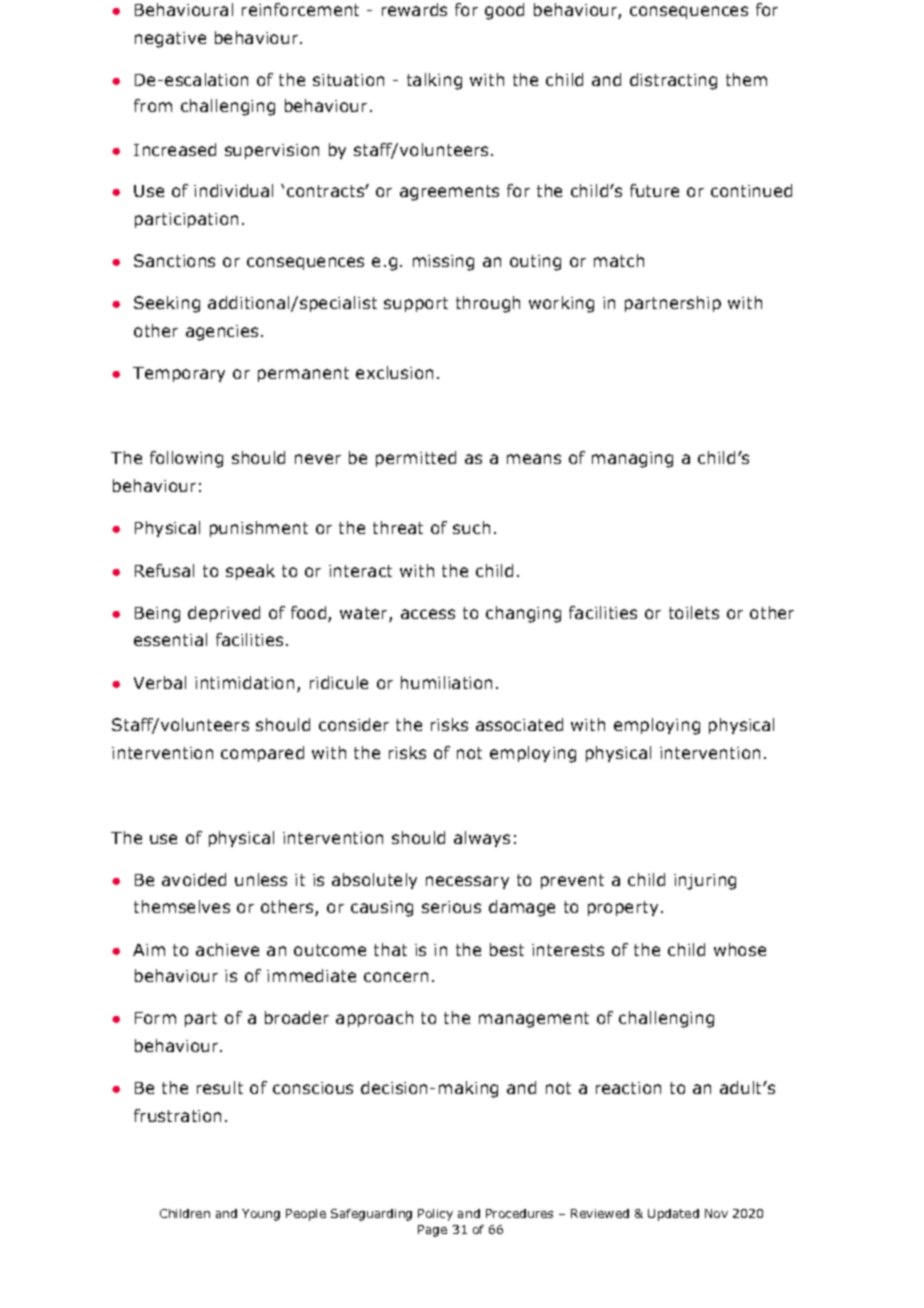 The height and width of the image is (1308, 924). What do you see at coordinates (434, 81) in the image?
I see `talking` at bounding box center [434, 81].
